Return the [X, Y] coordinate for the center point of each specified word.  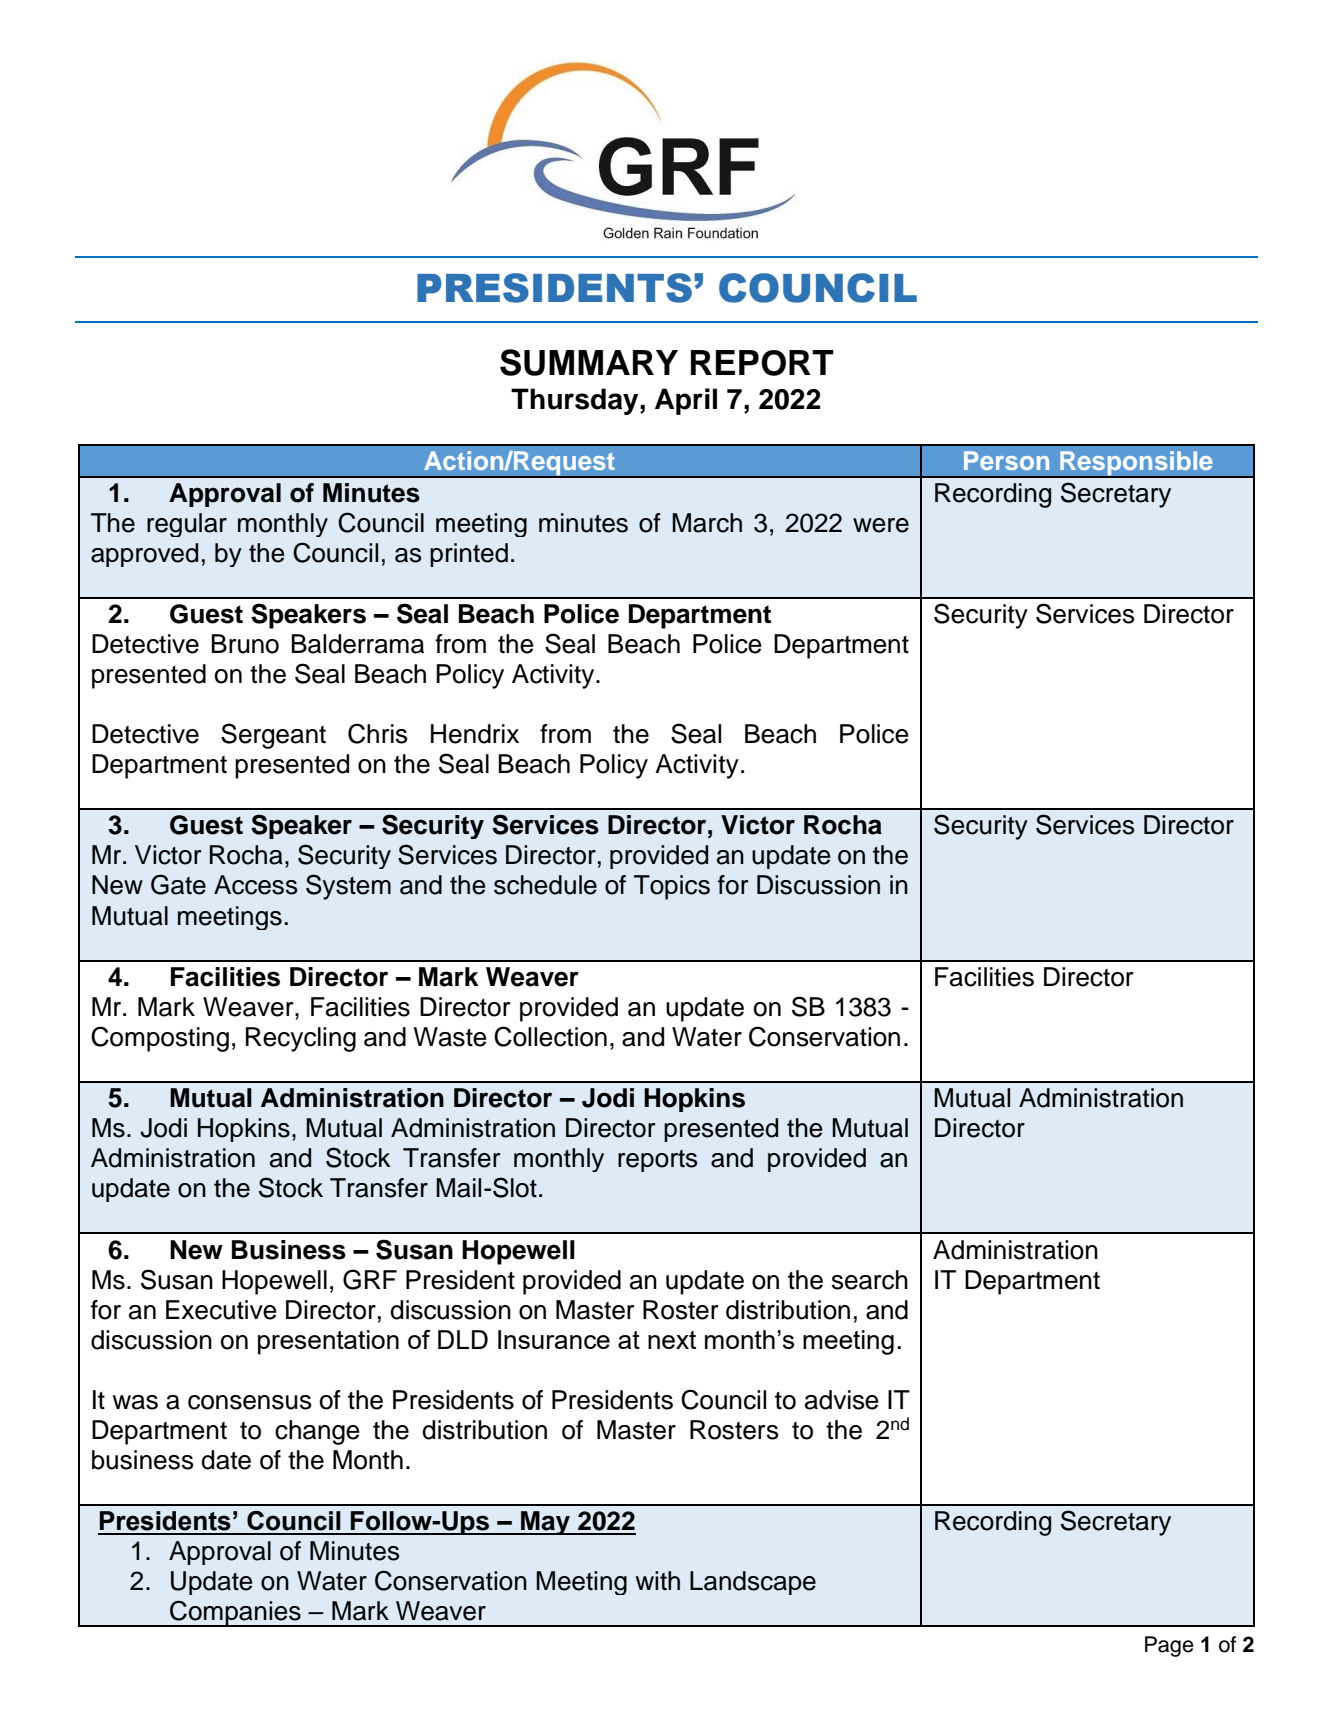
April [686, 401]
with [658, 1580]
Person [1006, 460]
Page [1169, 1646]
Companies [235, 1613]
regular [187, 525]
